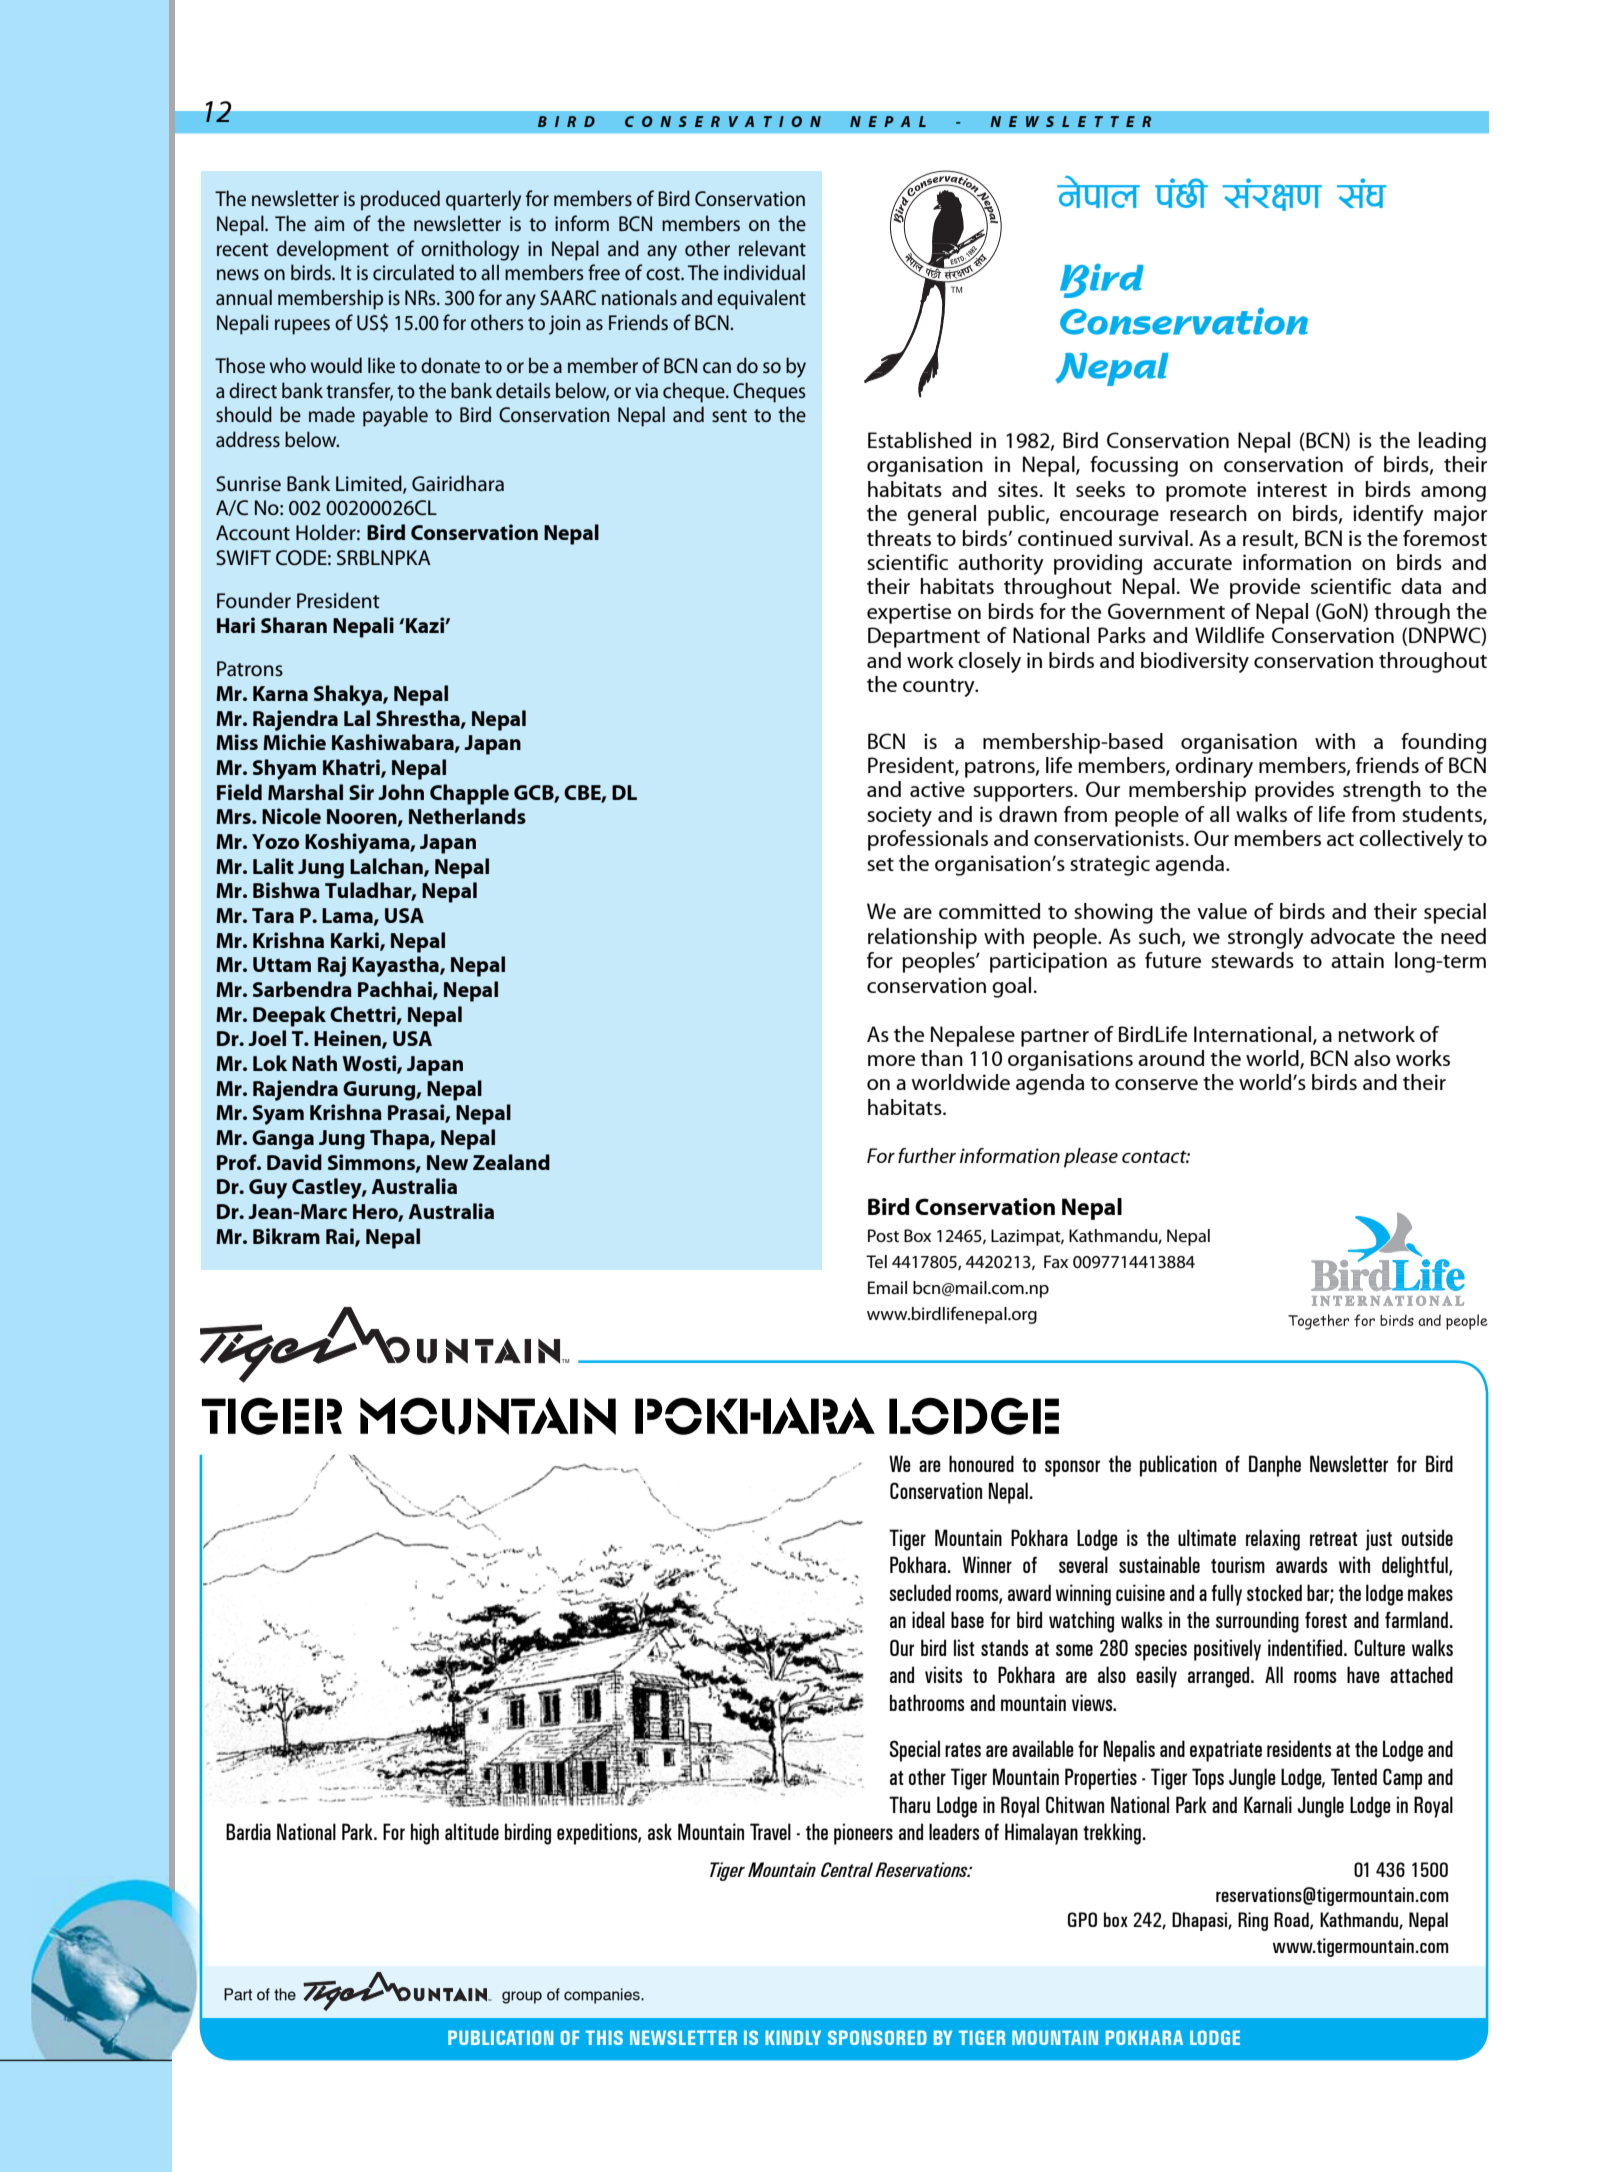 The image size is (1600, 2172). What do you see at coordinates (413, 272) in the screenshot?
I see `circulated` at bounding box center [413, 272].
